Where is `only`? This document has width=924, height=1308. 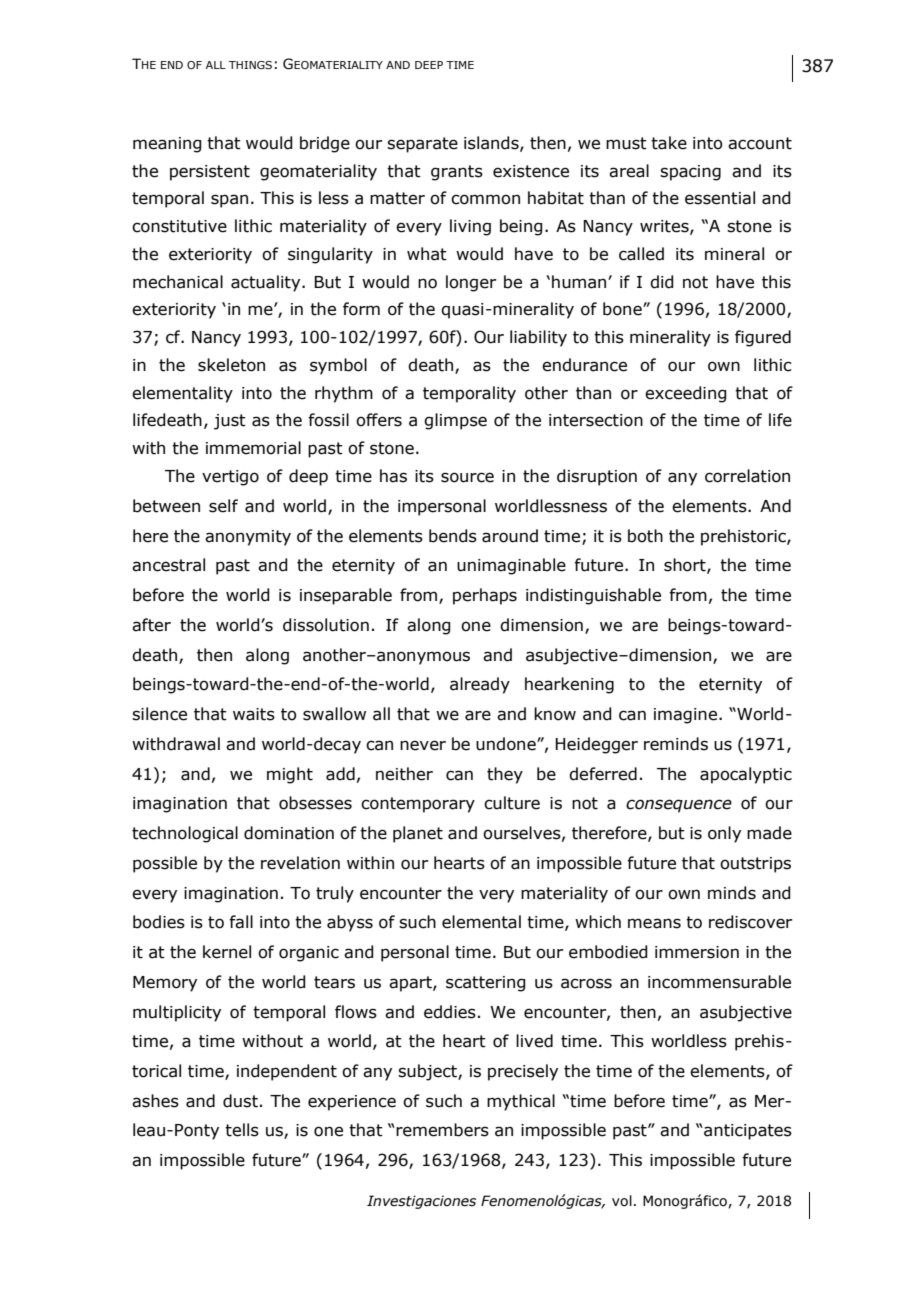
only is located at coordinates (724, 834).
